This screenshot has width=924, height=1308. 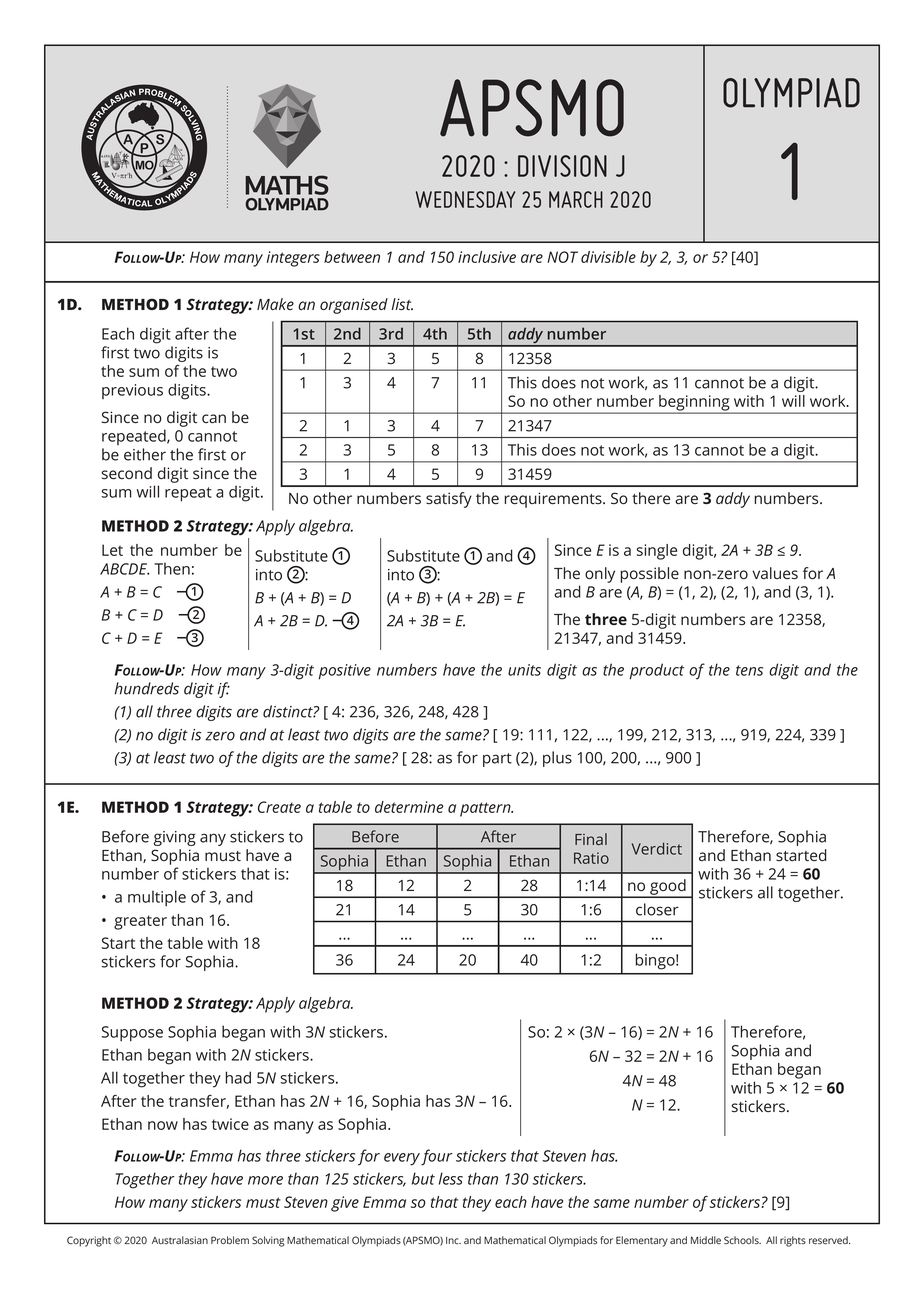 What do you see at coordinates (668, 888) in the screenshot?
I see `good` at bounding box center [668, 888].
